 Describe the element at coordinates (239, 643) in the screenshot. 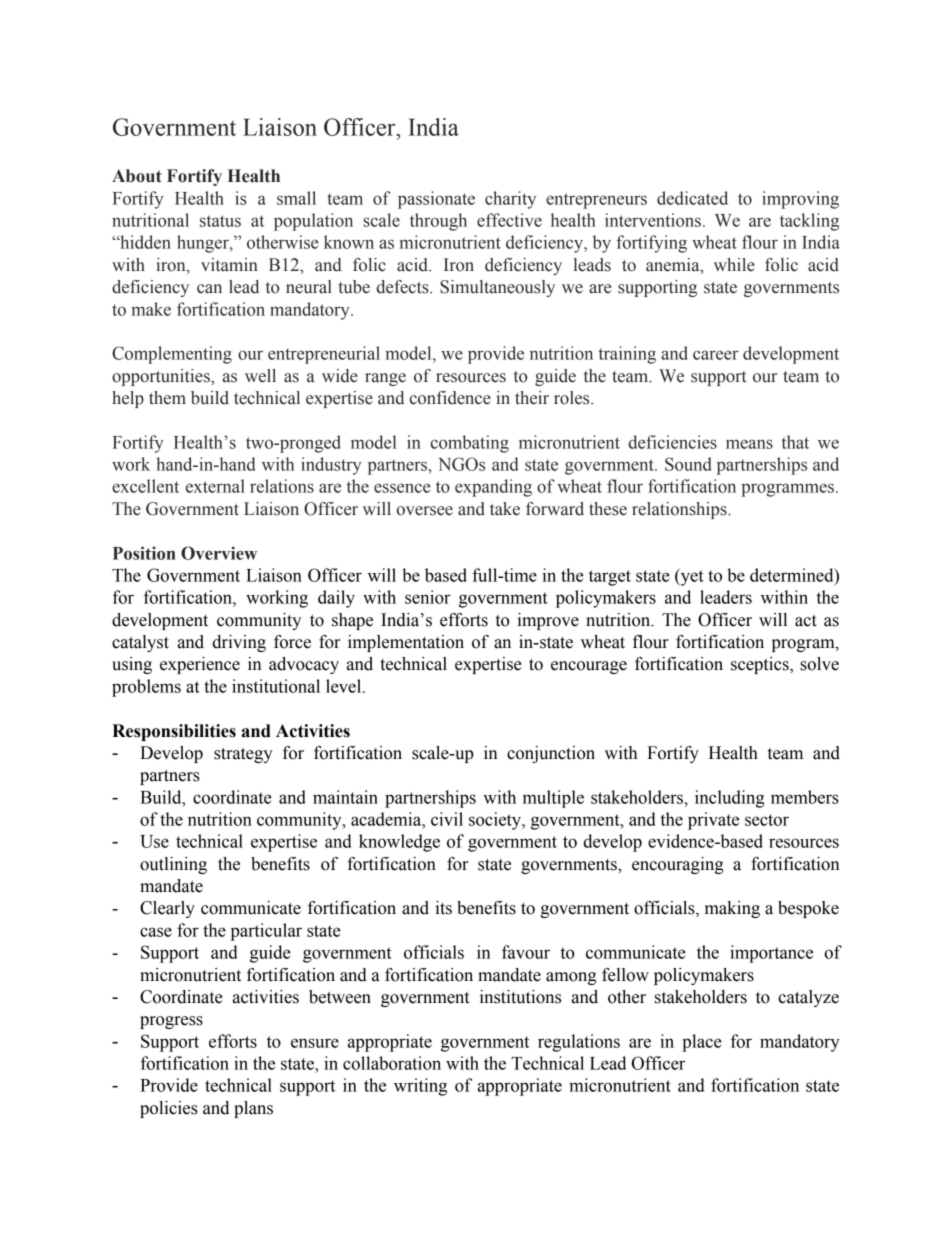

I see `driving` at that location.
